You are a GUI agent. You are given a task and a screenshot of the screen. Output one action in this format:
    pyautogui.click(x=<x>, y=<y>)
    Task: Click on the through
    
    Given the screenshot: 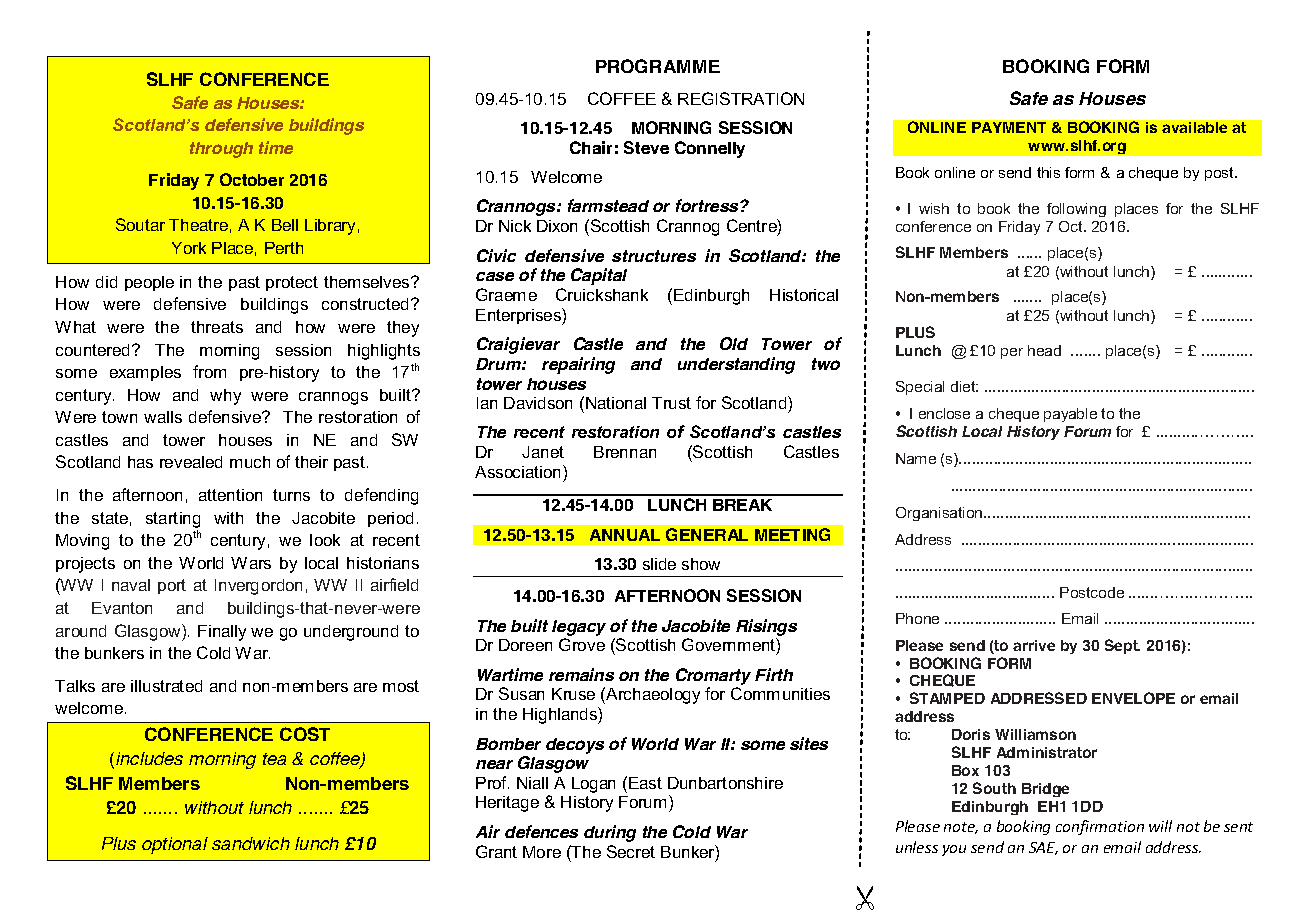 What is the action you would take?
    pyautogui.click(x=221, y=150)
